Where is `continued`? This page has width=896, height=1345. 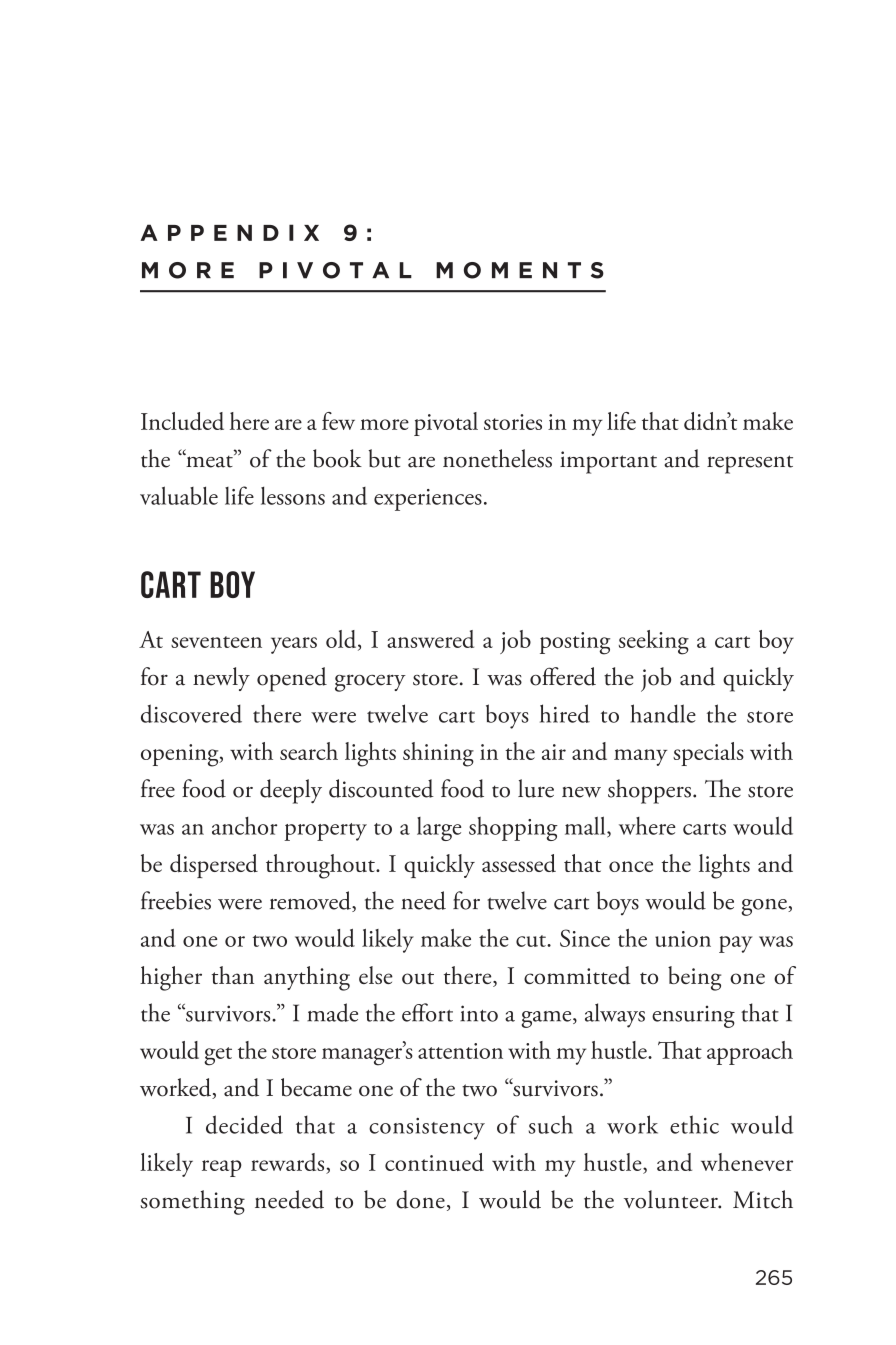 continued is located at coordinates (434, 1162).
